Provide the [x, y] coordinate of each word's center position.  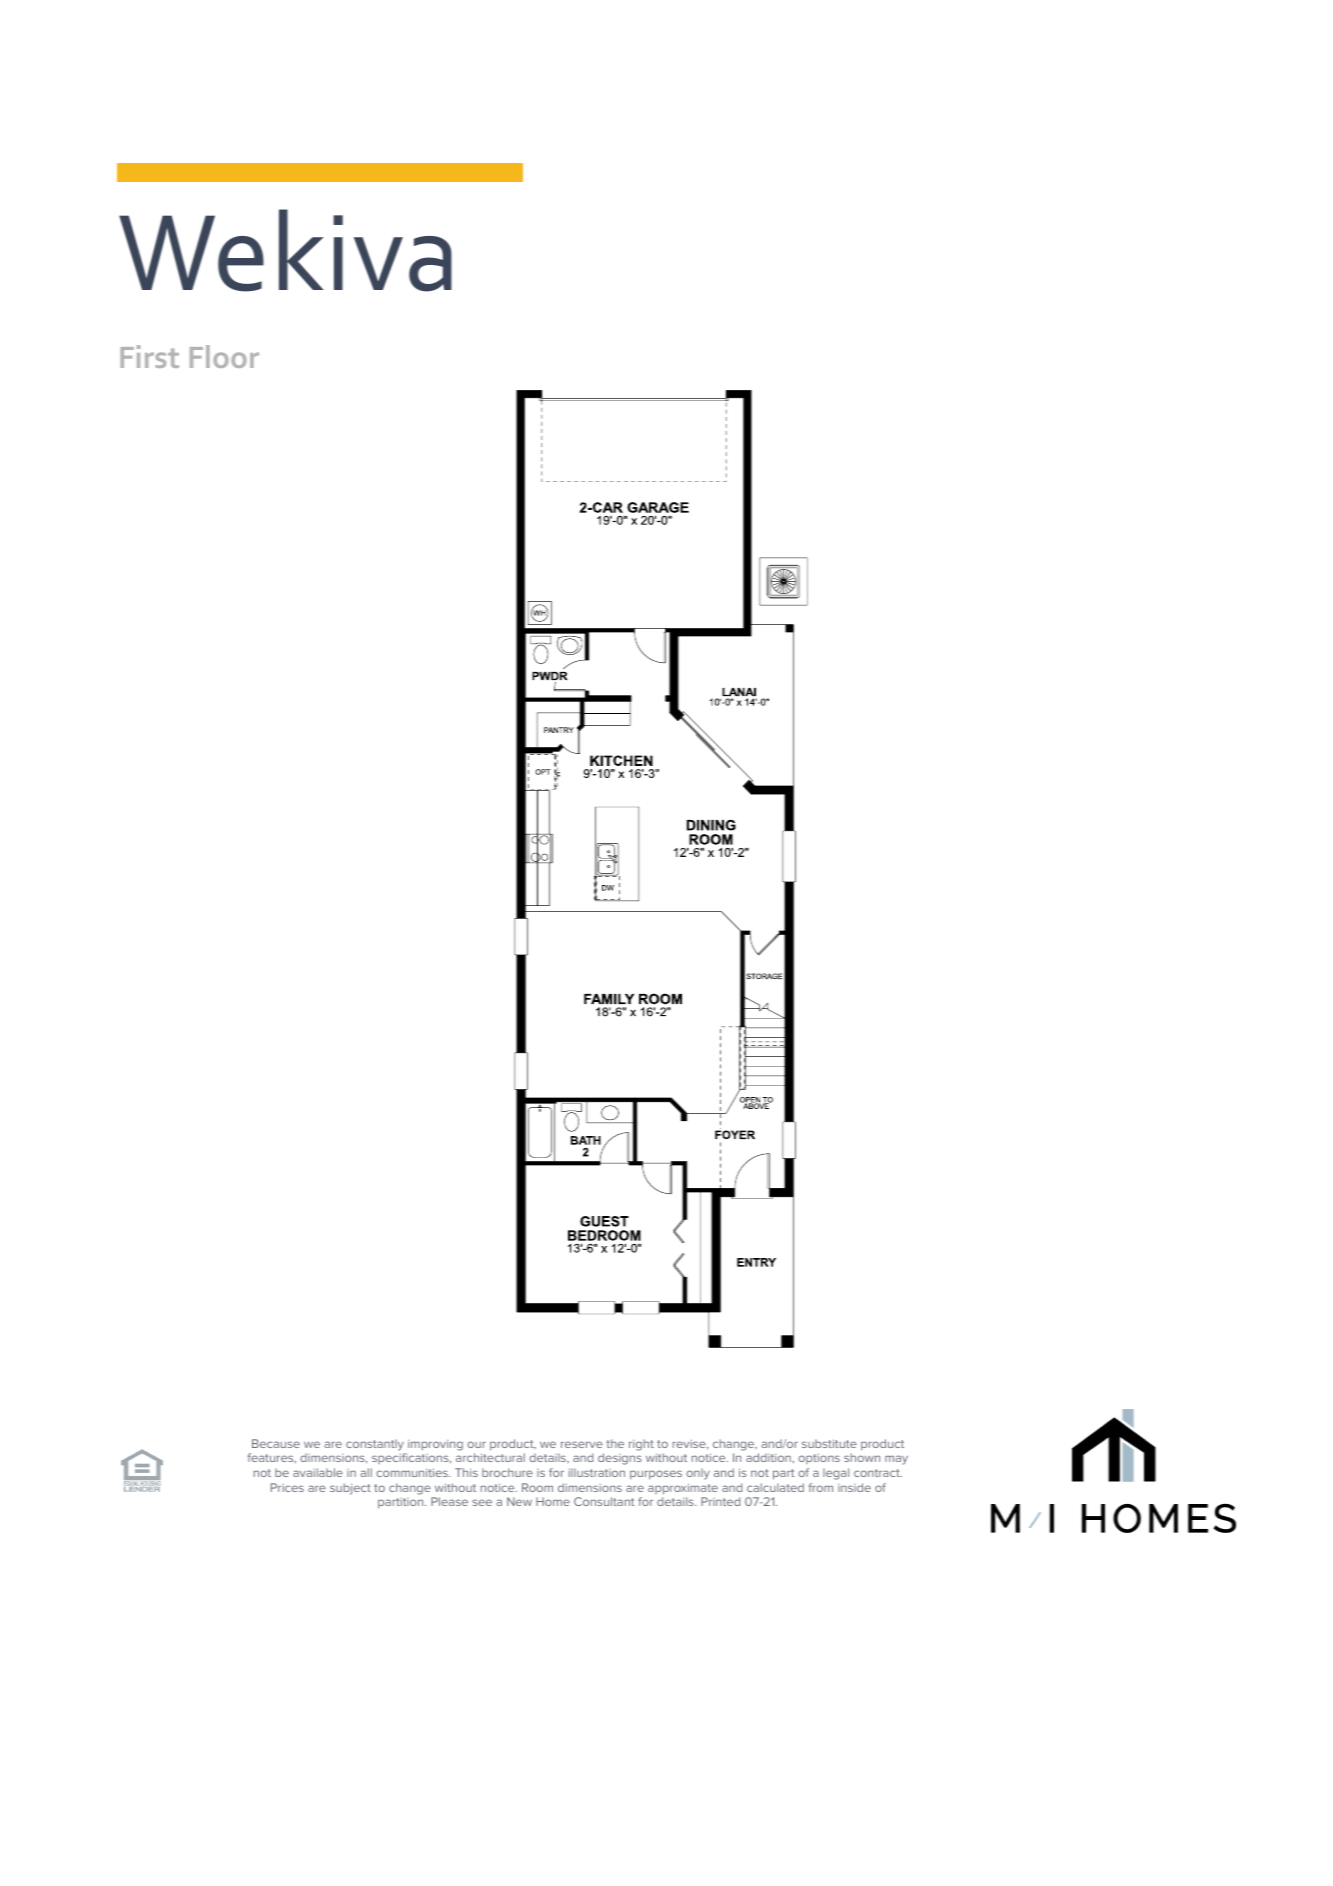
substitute [829, 1443]
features [271, 1458]
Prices [287, 1487]
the [615, 1443]
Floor [224, 356]
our [476, 1444]
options [819, 1459]
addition [769, 1457]
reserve [582, 1444]
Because [276, 1443]
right [641, 1445]
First [149, 356]
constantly [375, 1445]
